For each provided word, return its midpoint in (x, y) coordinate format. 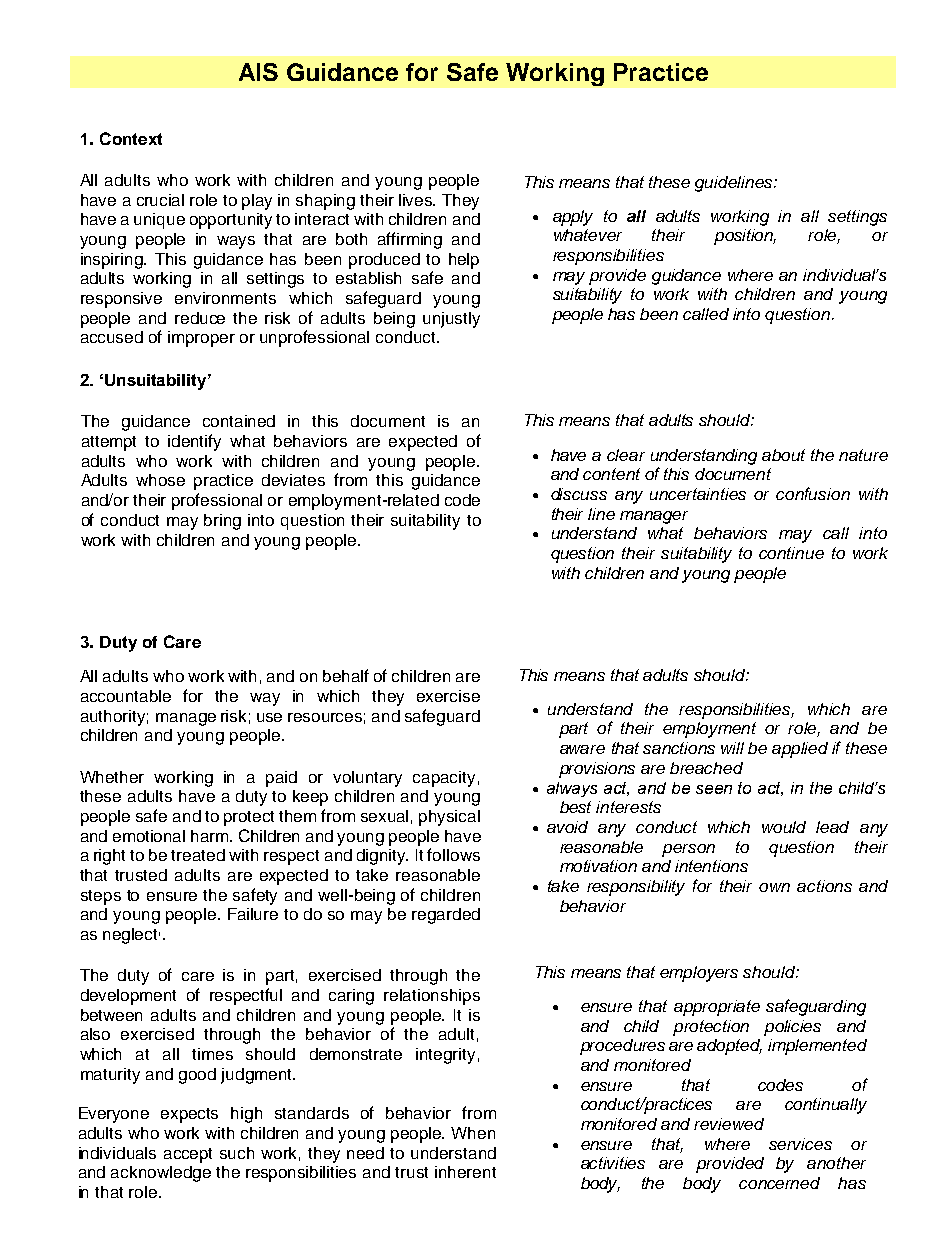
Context (131, 138)
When (473, 1133)
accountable (126, 696)
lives (417, 200)
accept (188, 1155)
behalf (346, 675)
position (745, 237)
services (800, 1144)
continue (791, 553)
